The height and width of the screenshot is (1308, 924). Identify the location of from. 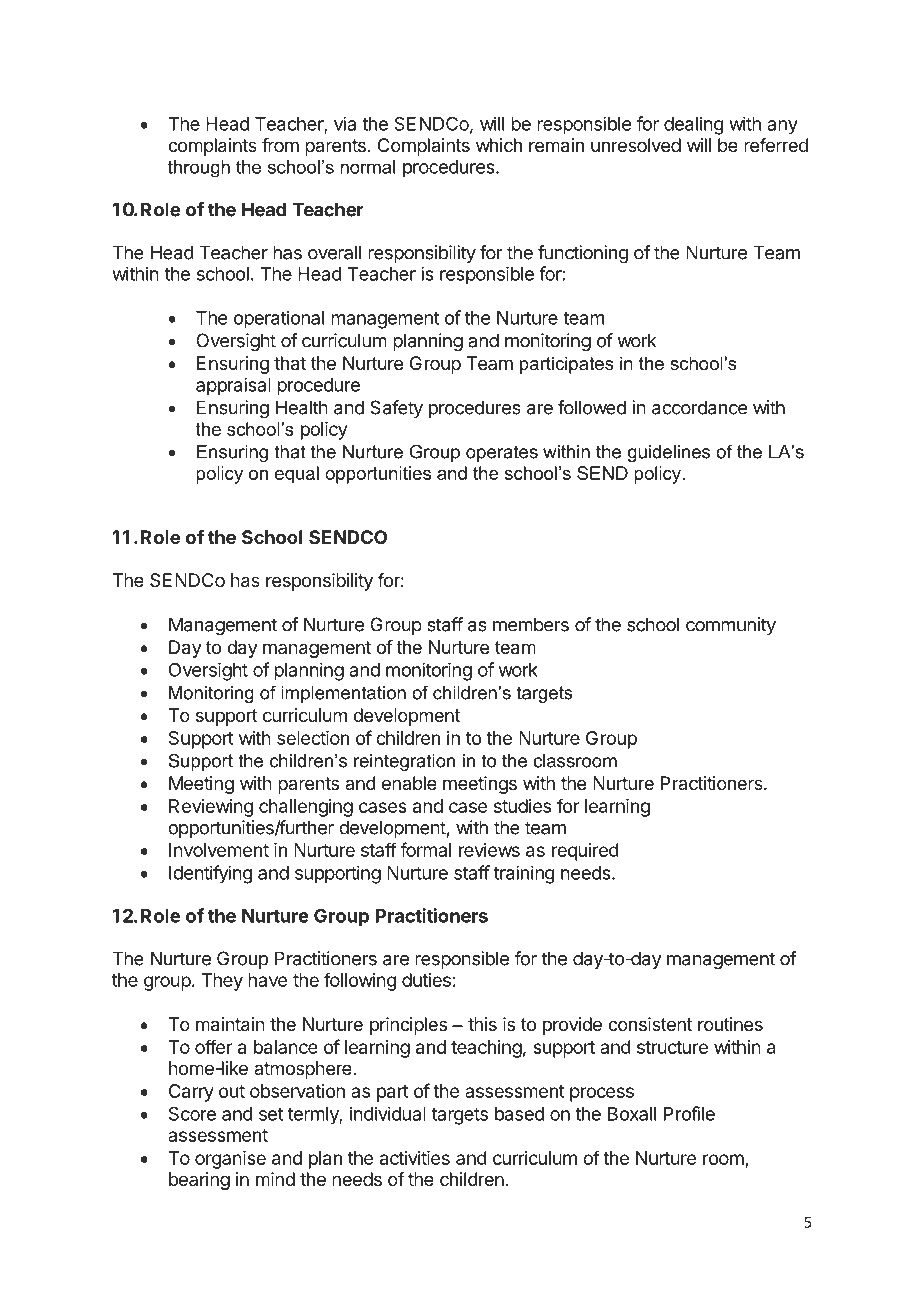
(280, 145).
